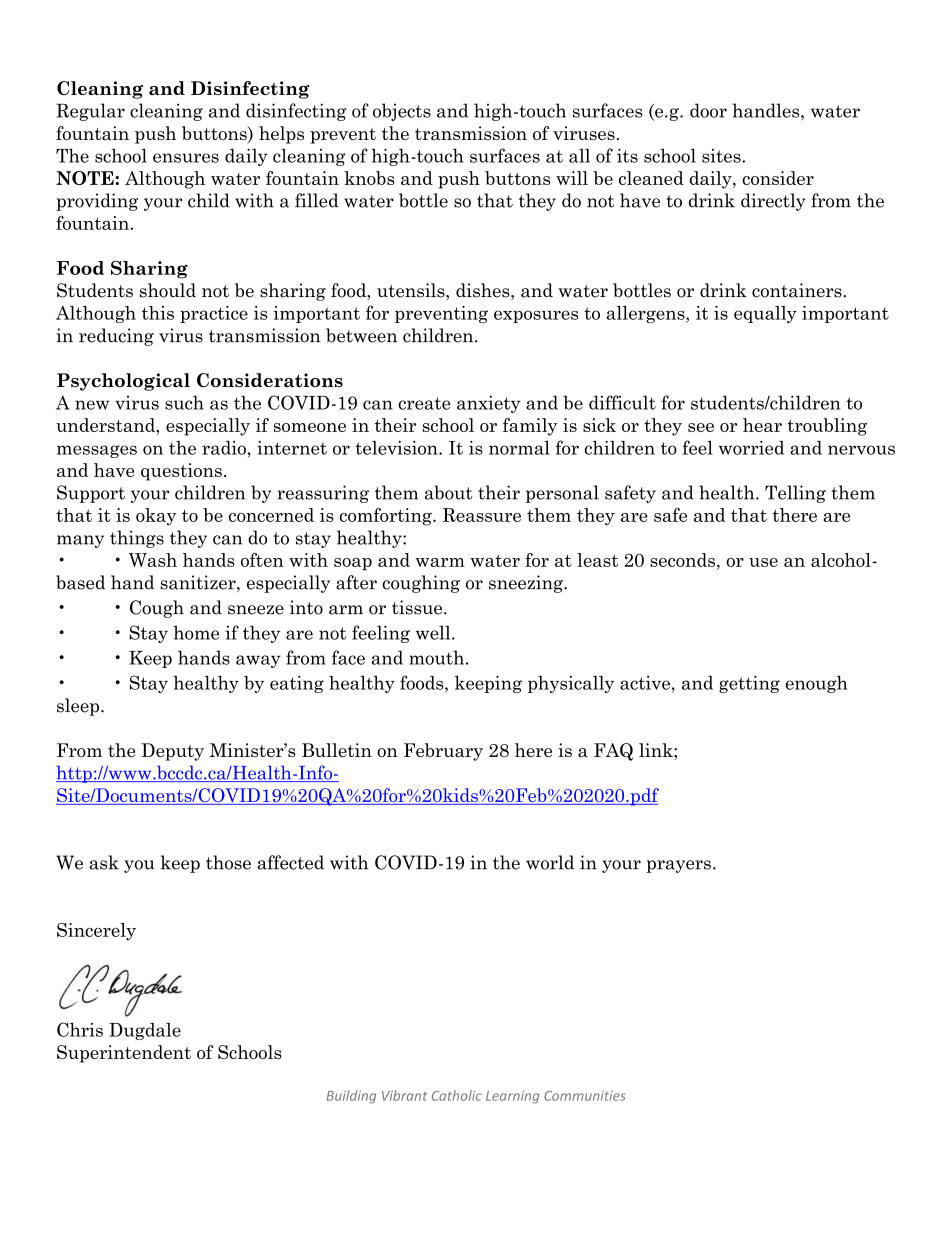 This screenshot has height=1233, width=952. What do you see at coordinates (749, 684) in the screenshot?
I see `getting` at bounding box center [749, 684].
